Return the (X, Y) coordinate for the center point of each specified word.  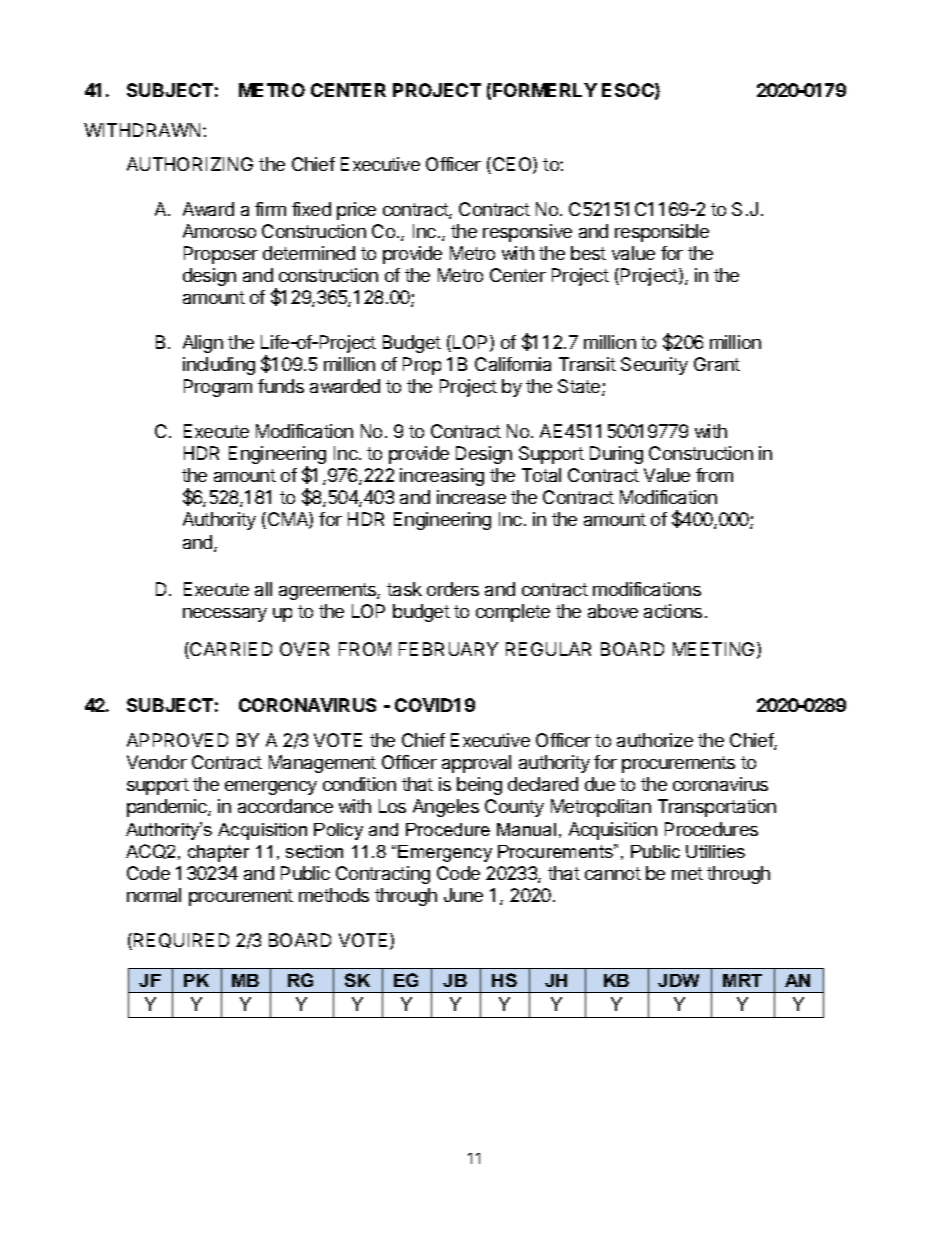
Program (218, 388)
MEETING (713, 649)
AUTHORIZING (190, 164)
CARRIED (230, 650)
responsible (662, 233)
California (513, 364)
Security (654, 366)
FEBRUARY (448, 649)
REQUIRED (180, 941)
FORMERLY (545, 90)
